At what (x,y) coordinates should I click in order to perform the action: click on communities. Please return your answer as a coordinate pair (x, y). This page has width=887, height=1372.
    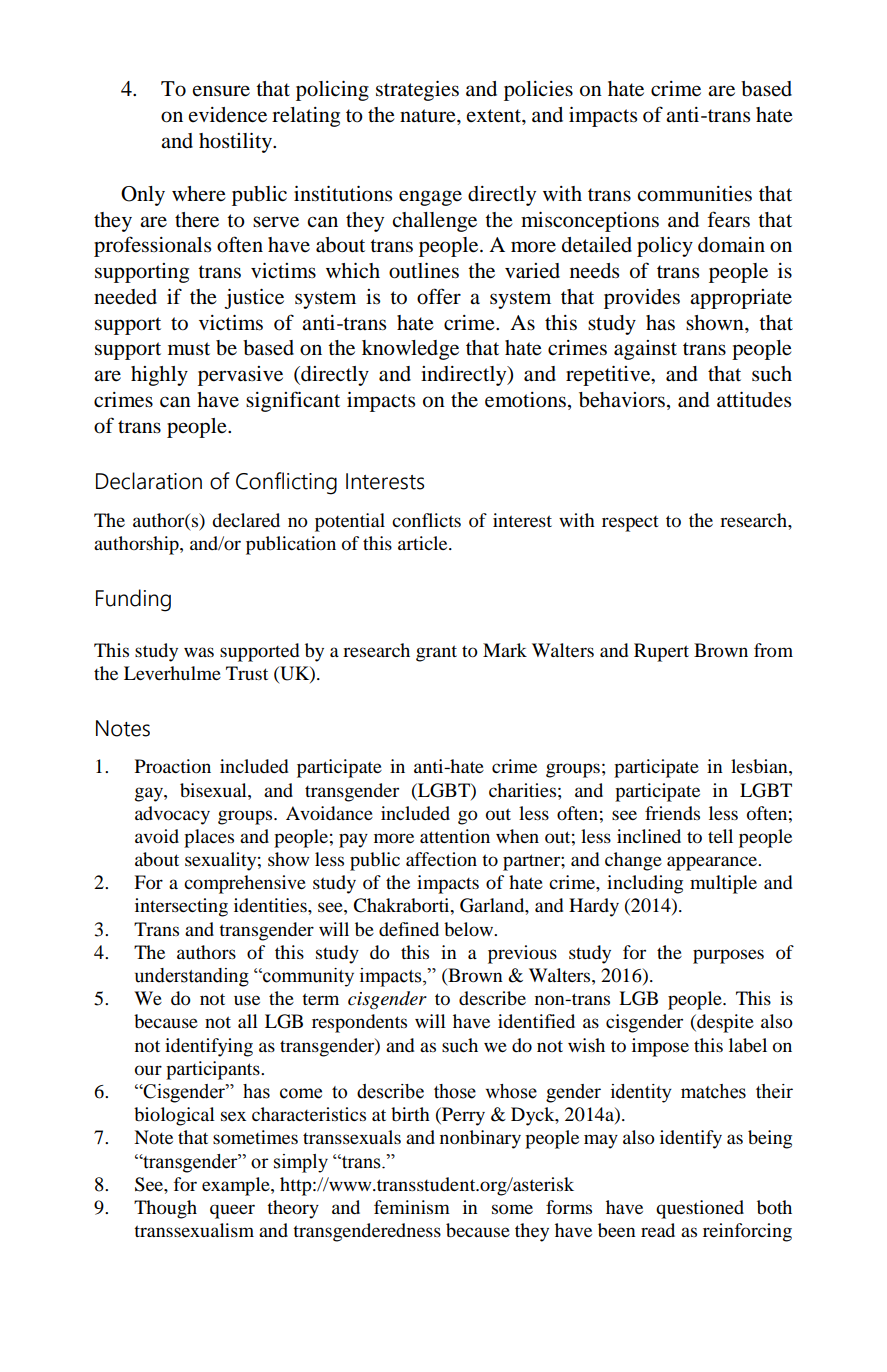
    Looking at the image, I should click on (694, 194).
